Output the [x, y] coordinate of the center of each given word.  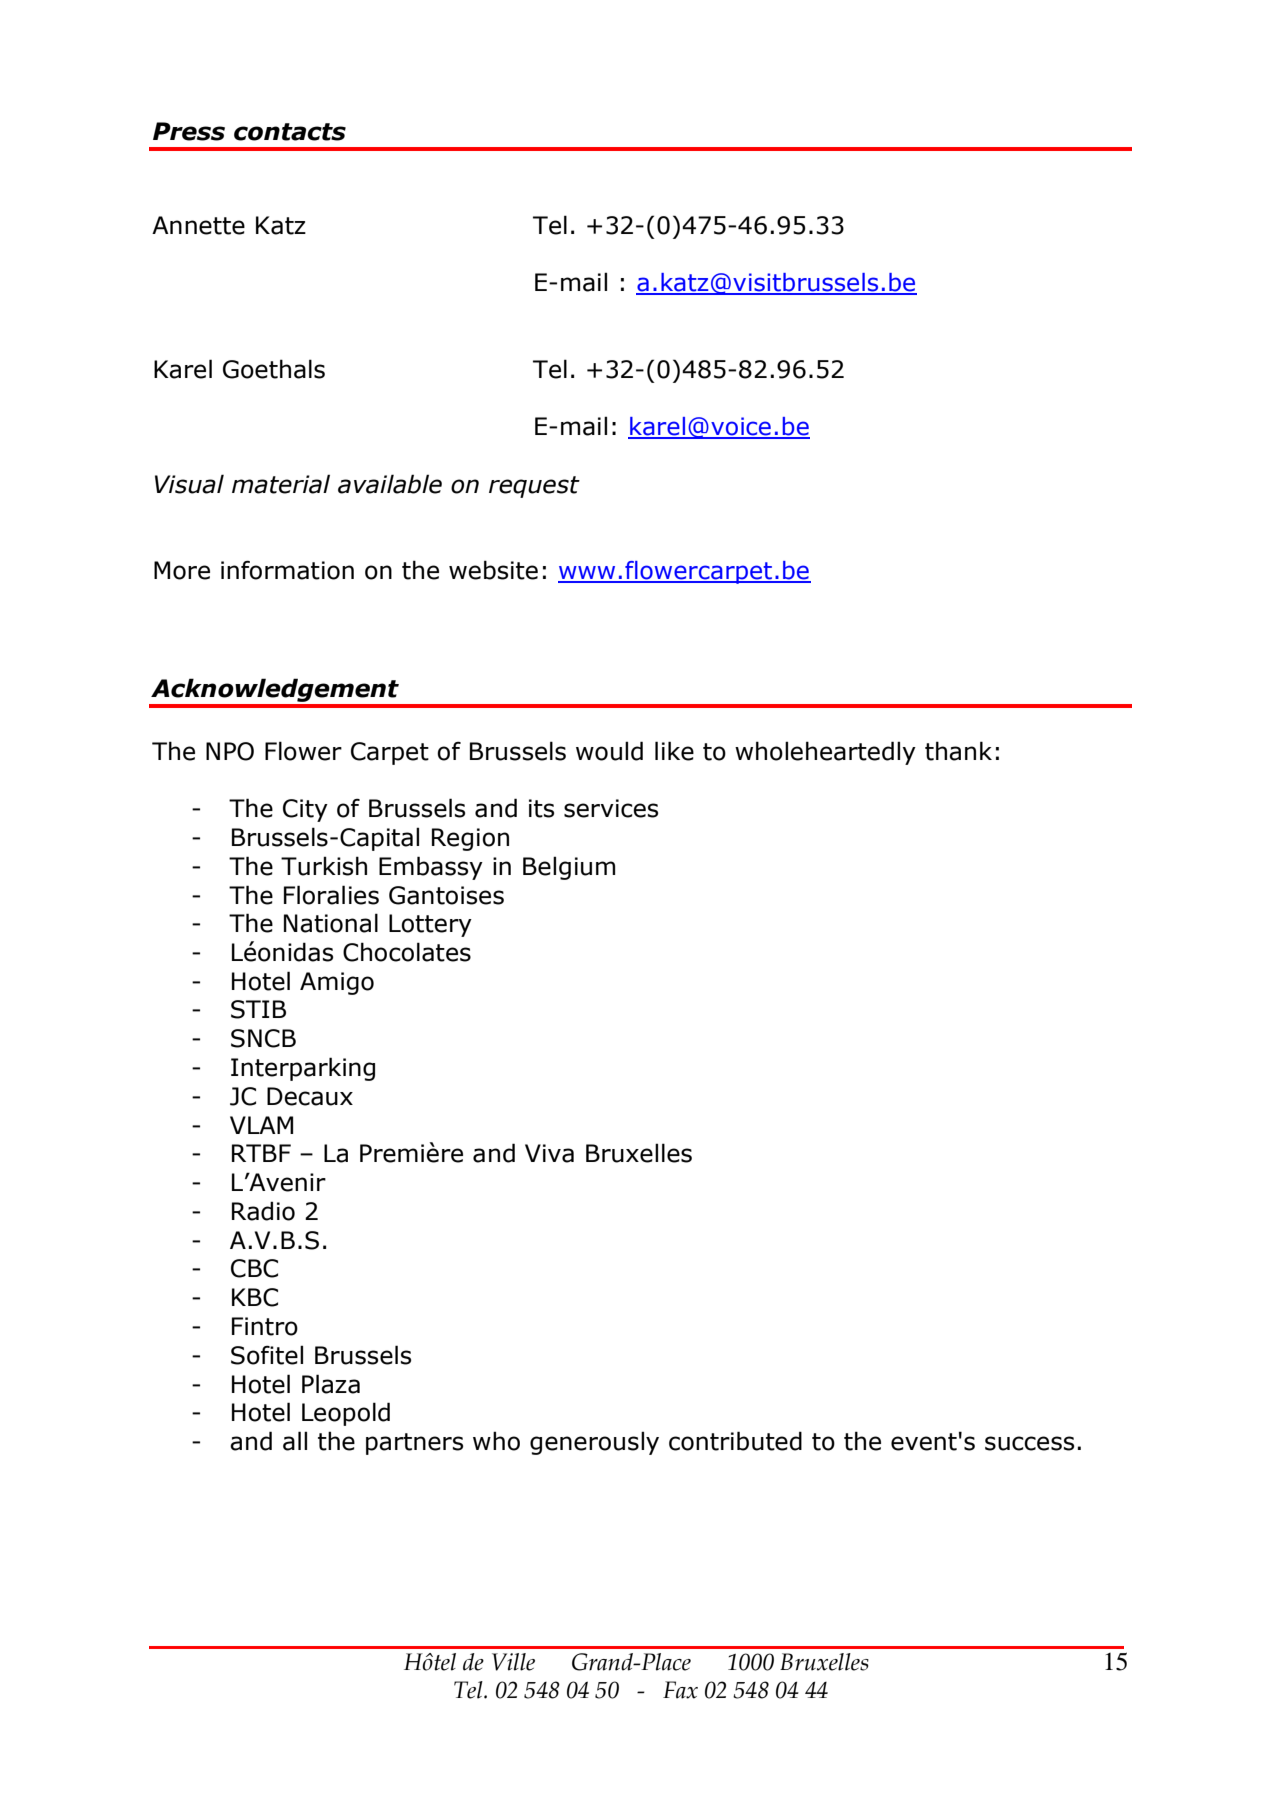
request [534, 487]
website [493, 570]
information [287, 570]
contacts [290, 132]
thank [958, 751]
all [295, 1441]
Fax [680, 1690]
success [1029, 1443]
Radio [263, 1211]
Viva [549, 1153]
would [609, 751]
